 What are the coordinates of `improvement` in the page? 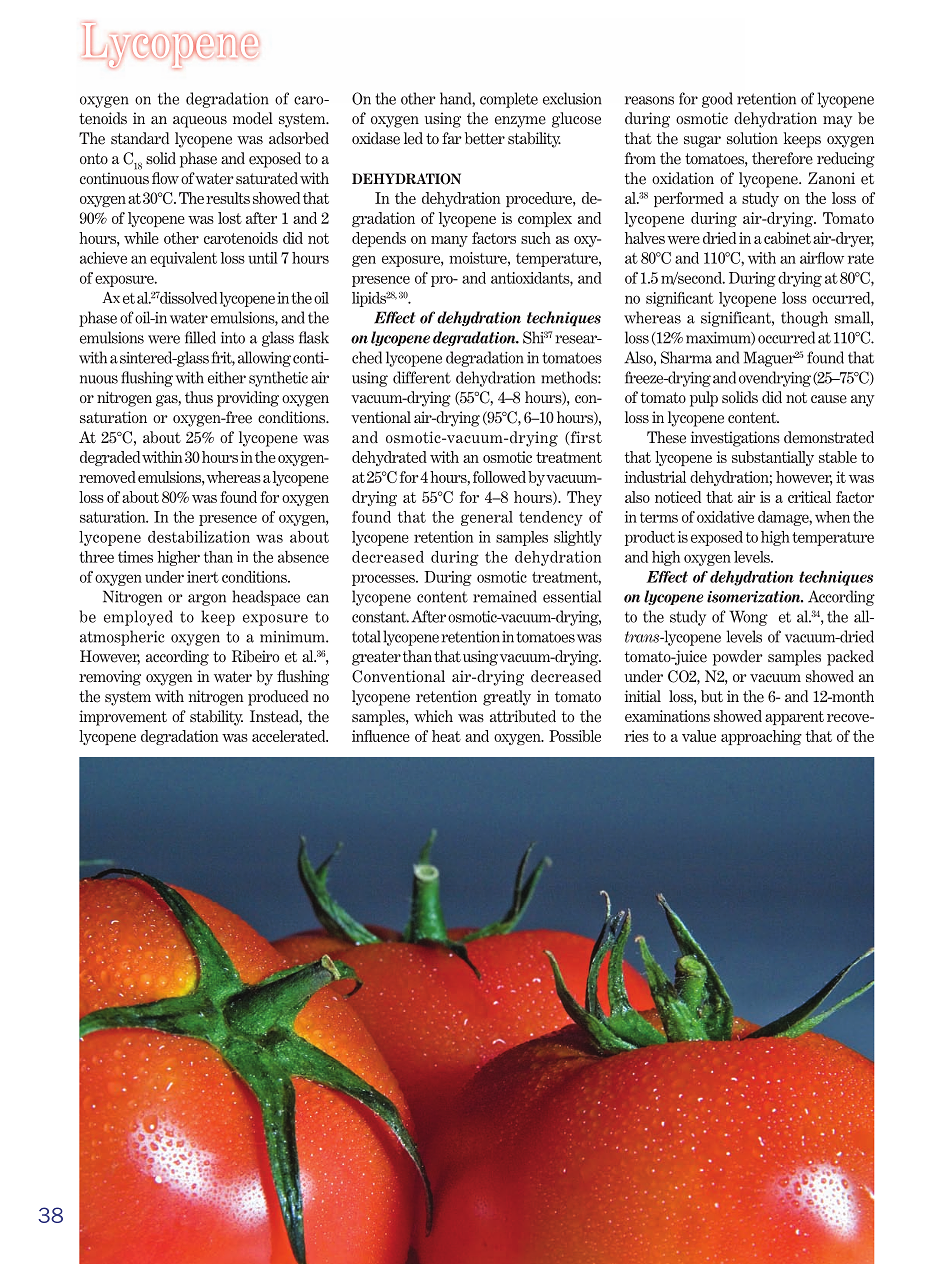 It's located at (123, 718).
